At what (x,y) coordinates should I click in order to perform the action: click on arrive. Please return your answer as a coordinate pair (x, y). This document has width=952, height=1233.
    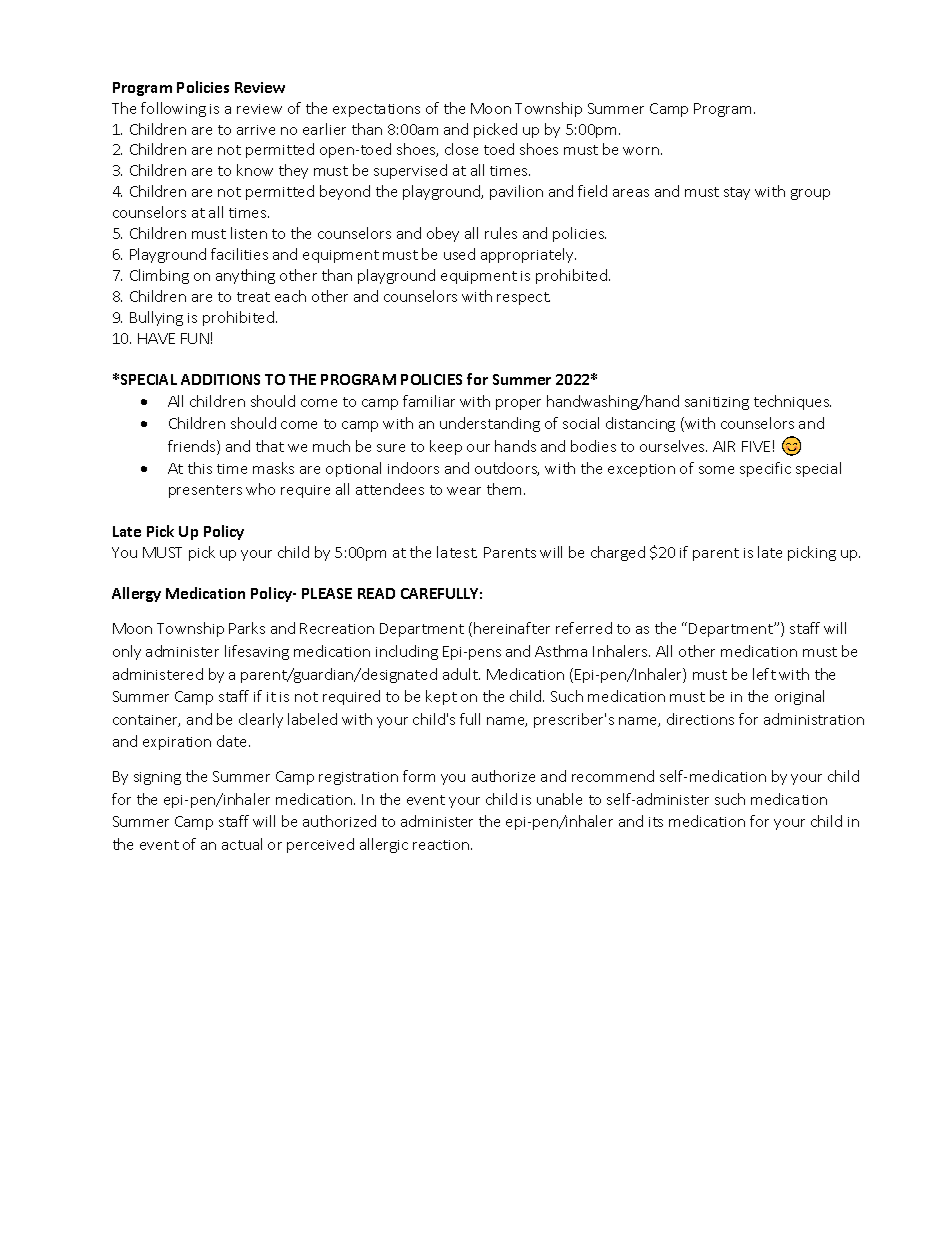
    Looking at the image, I should click on (256, 130).
